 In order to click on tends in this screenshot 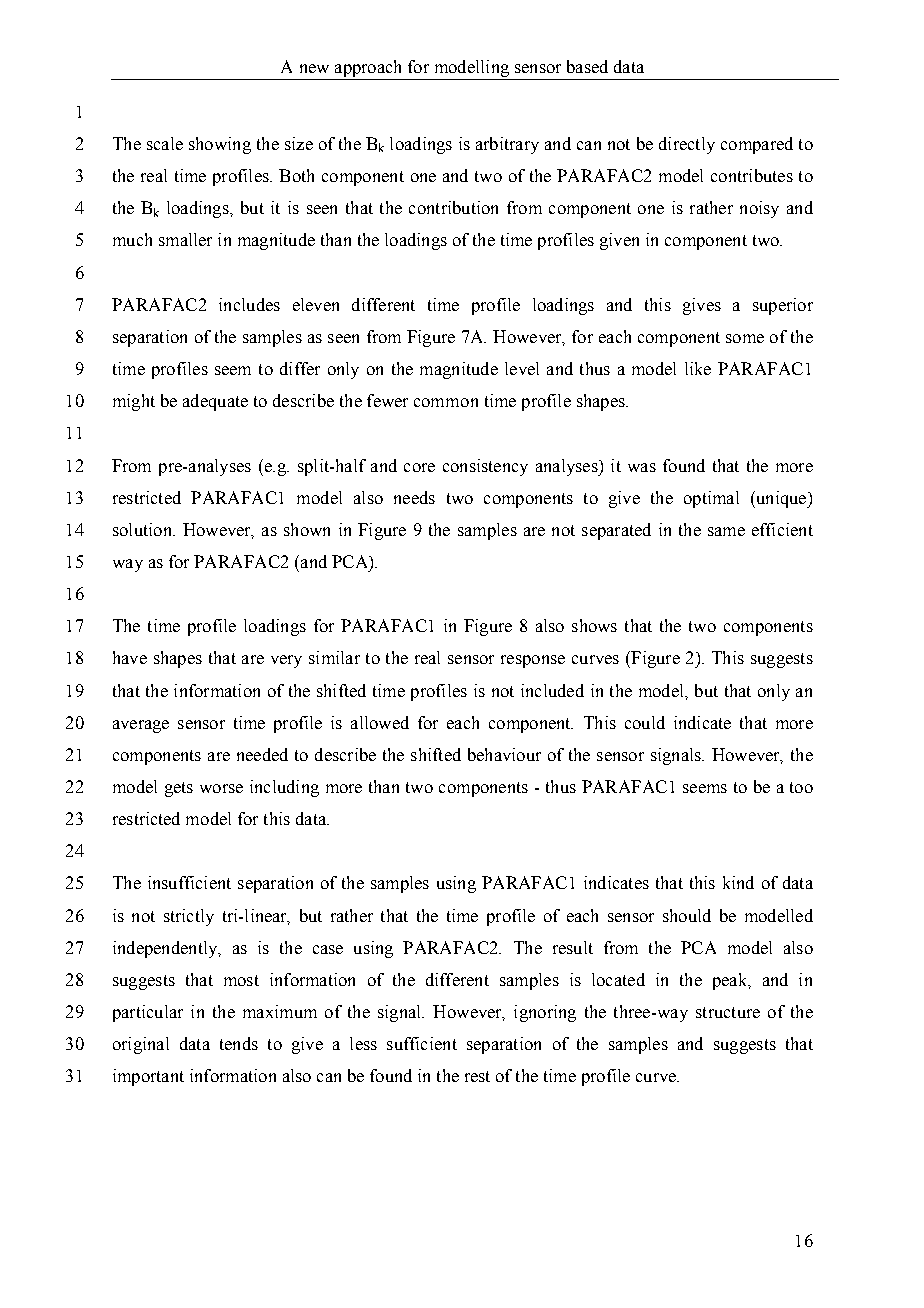, I will do `click(239, 1043)`.
